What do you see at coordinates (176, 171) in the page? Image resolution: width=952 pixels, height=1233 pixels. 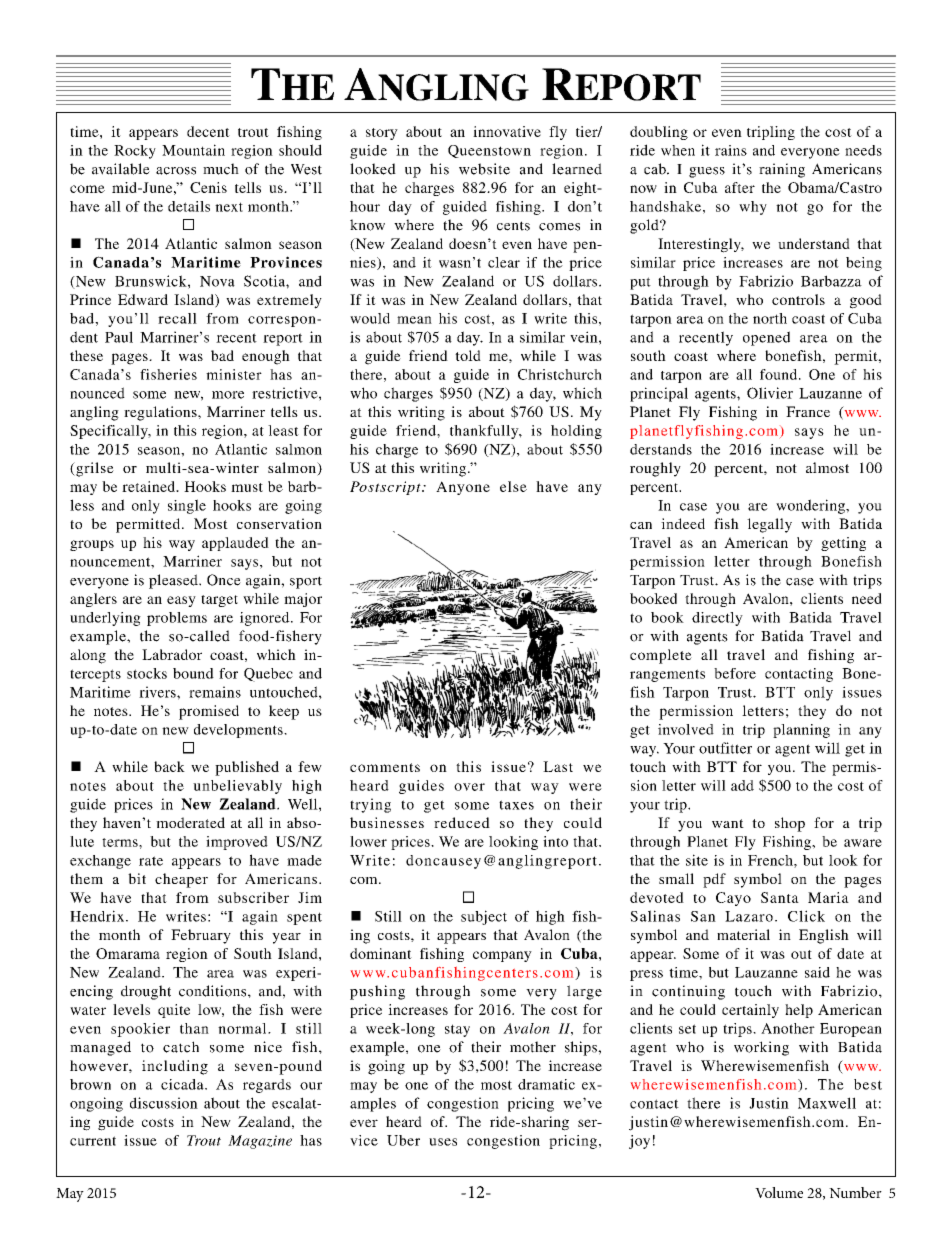 I see `across` at bounding box center [176, 171].
